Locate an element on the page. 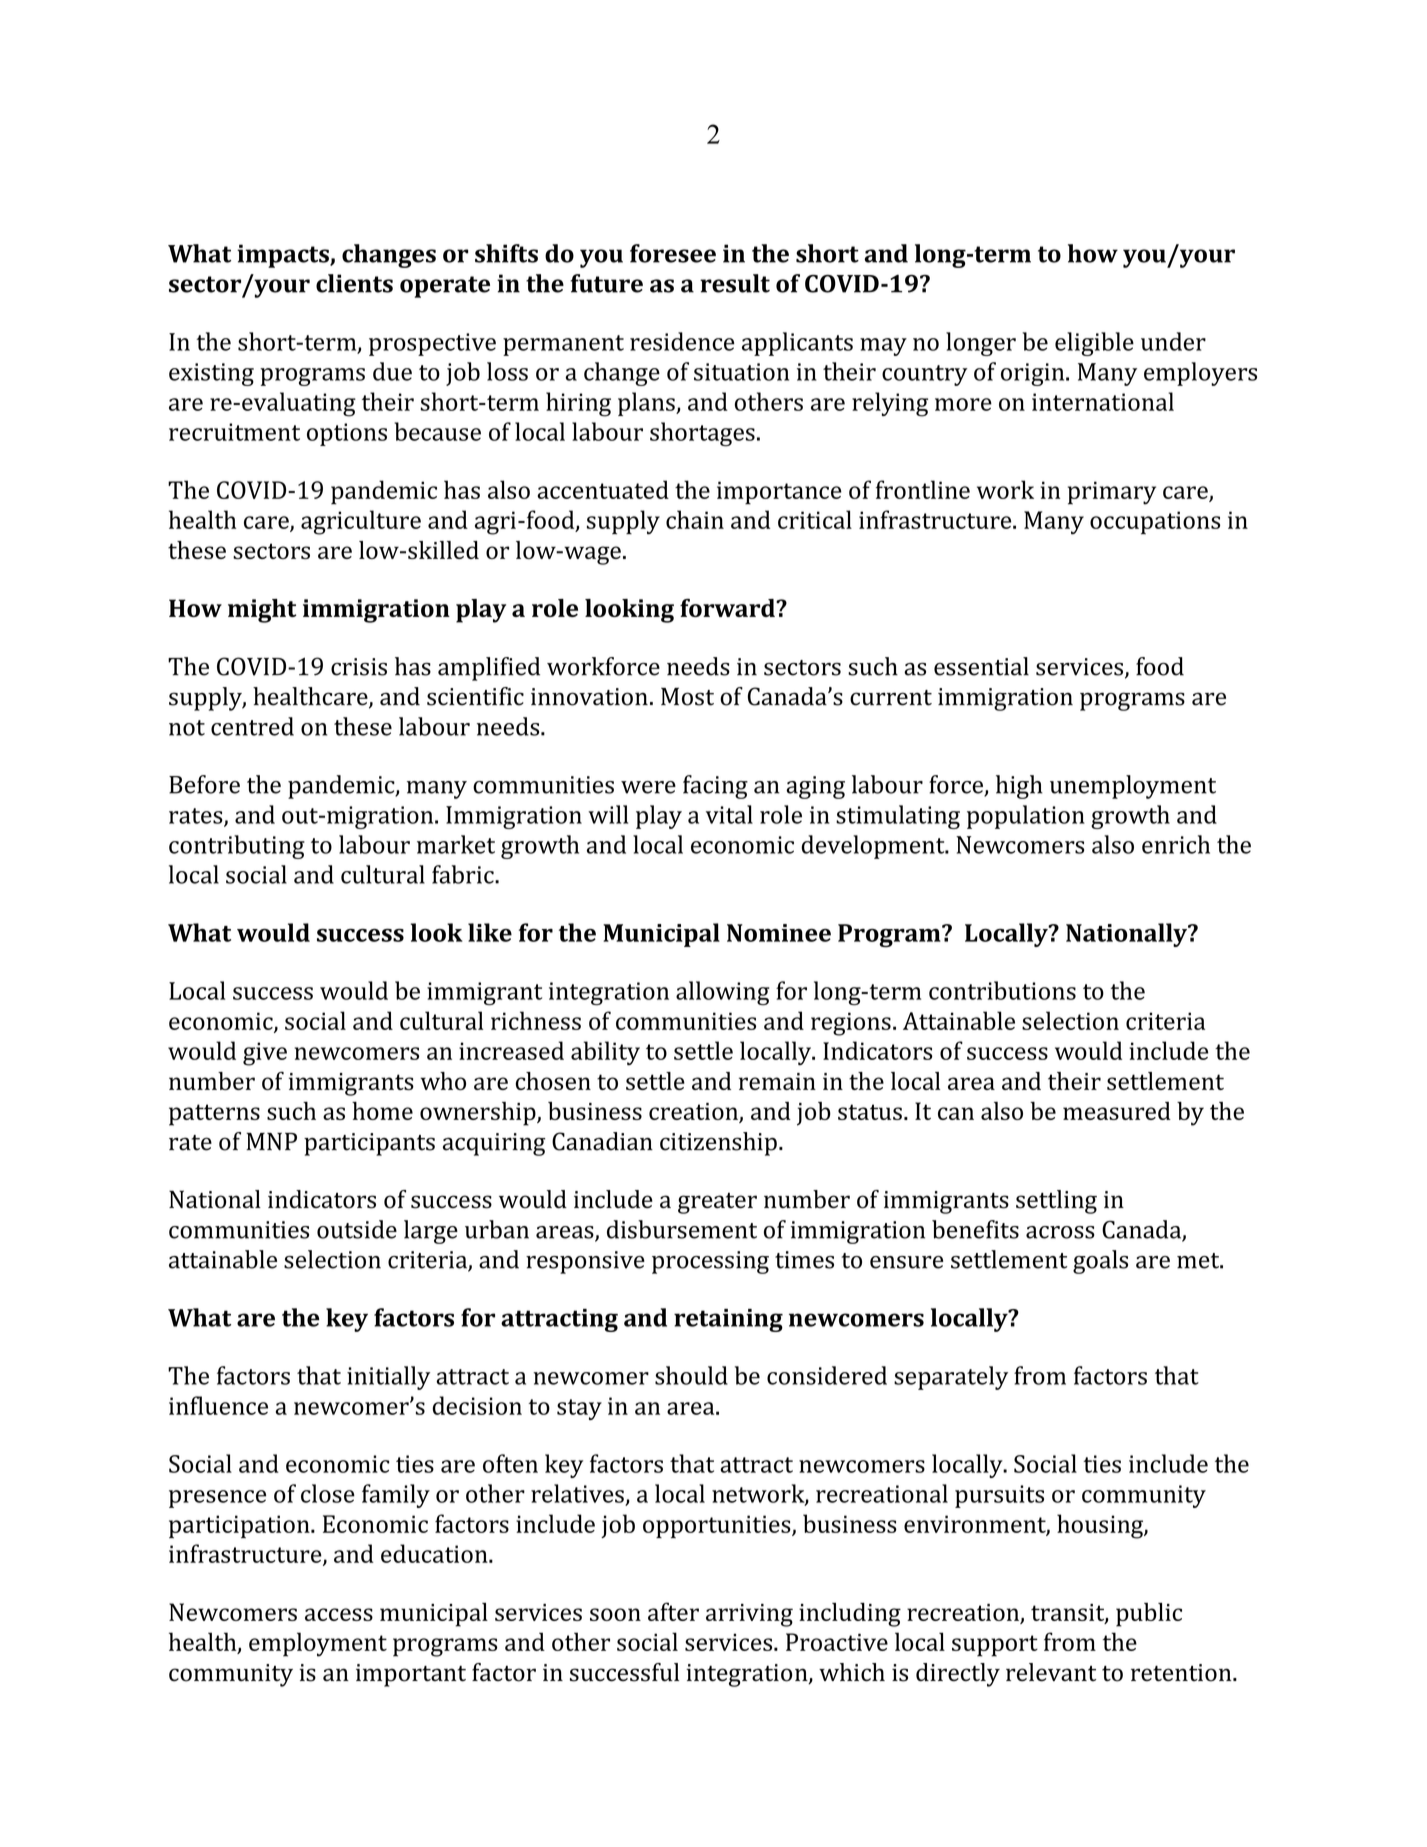 Image resolution: width=1427 pixels, height=1847 pixels. result is located at coordinates (735, 283).
